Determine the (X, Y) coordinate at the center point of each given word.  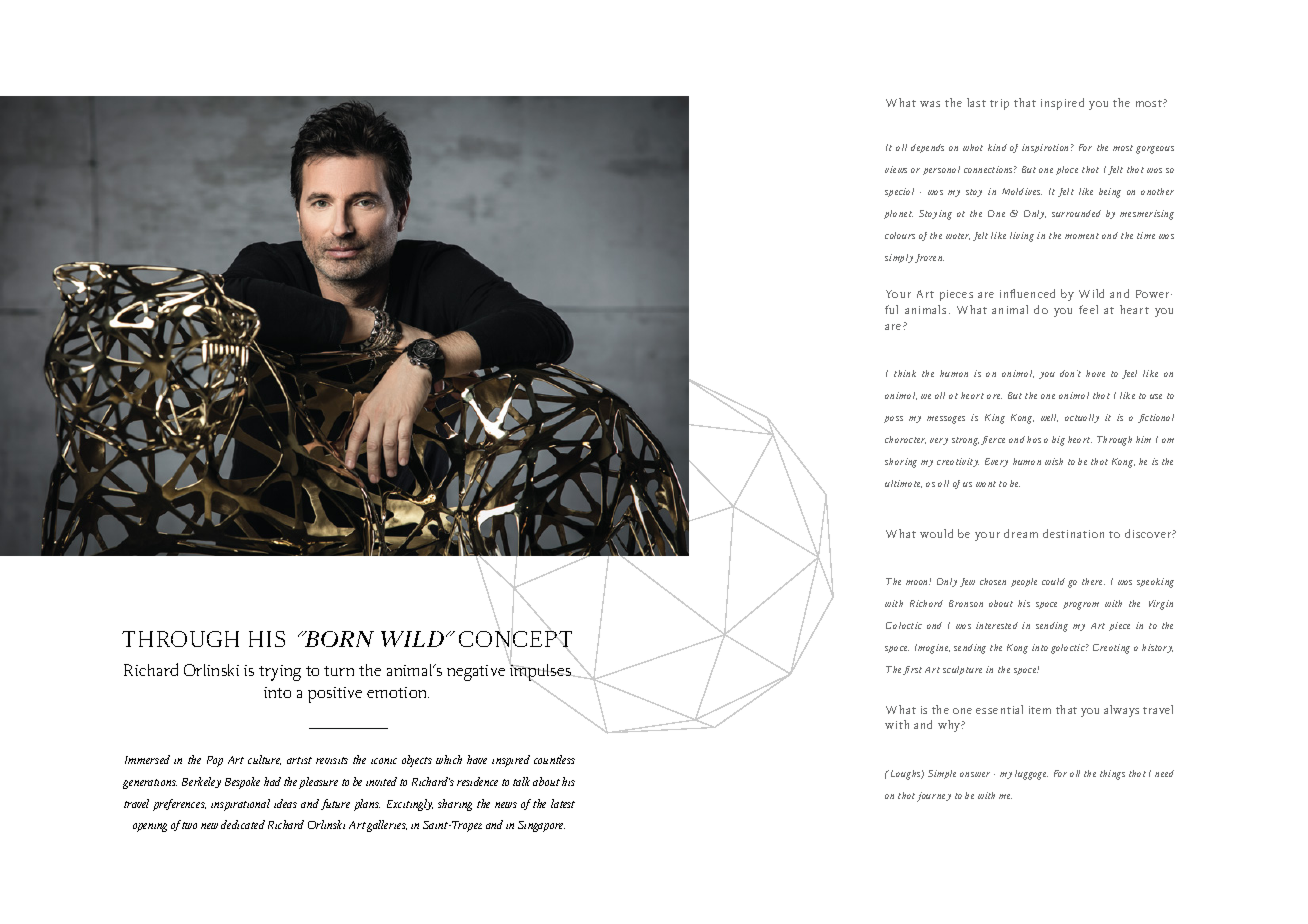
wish (1054, 461)
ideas (285, 803)
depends (927, 148)
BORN (338, 639)
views (896, 169)
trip (999, 104)
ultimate (903, 484)
